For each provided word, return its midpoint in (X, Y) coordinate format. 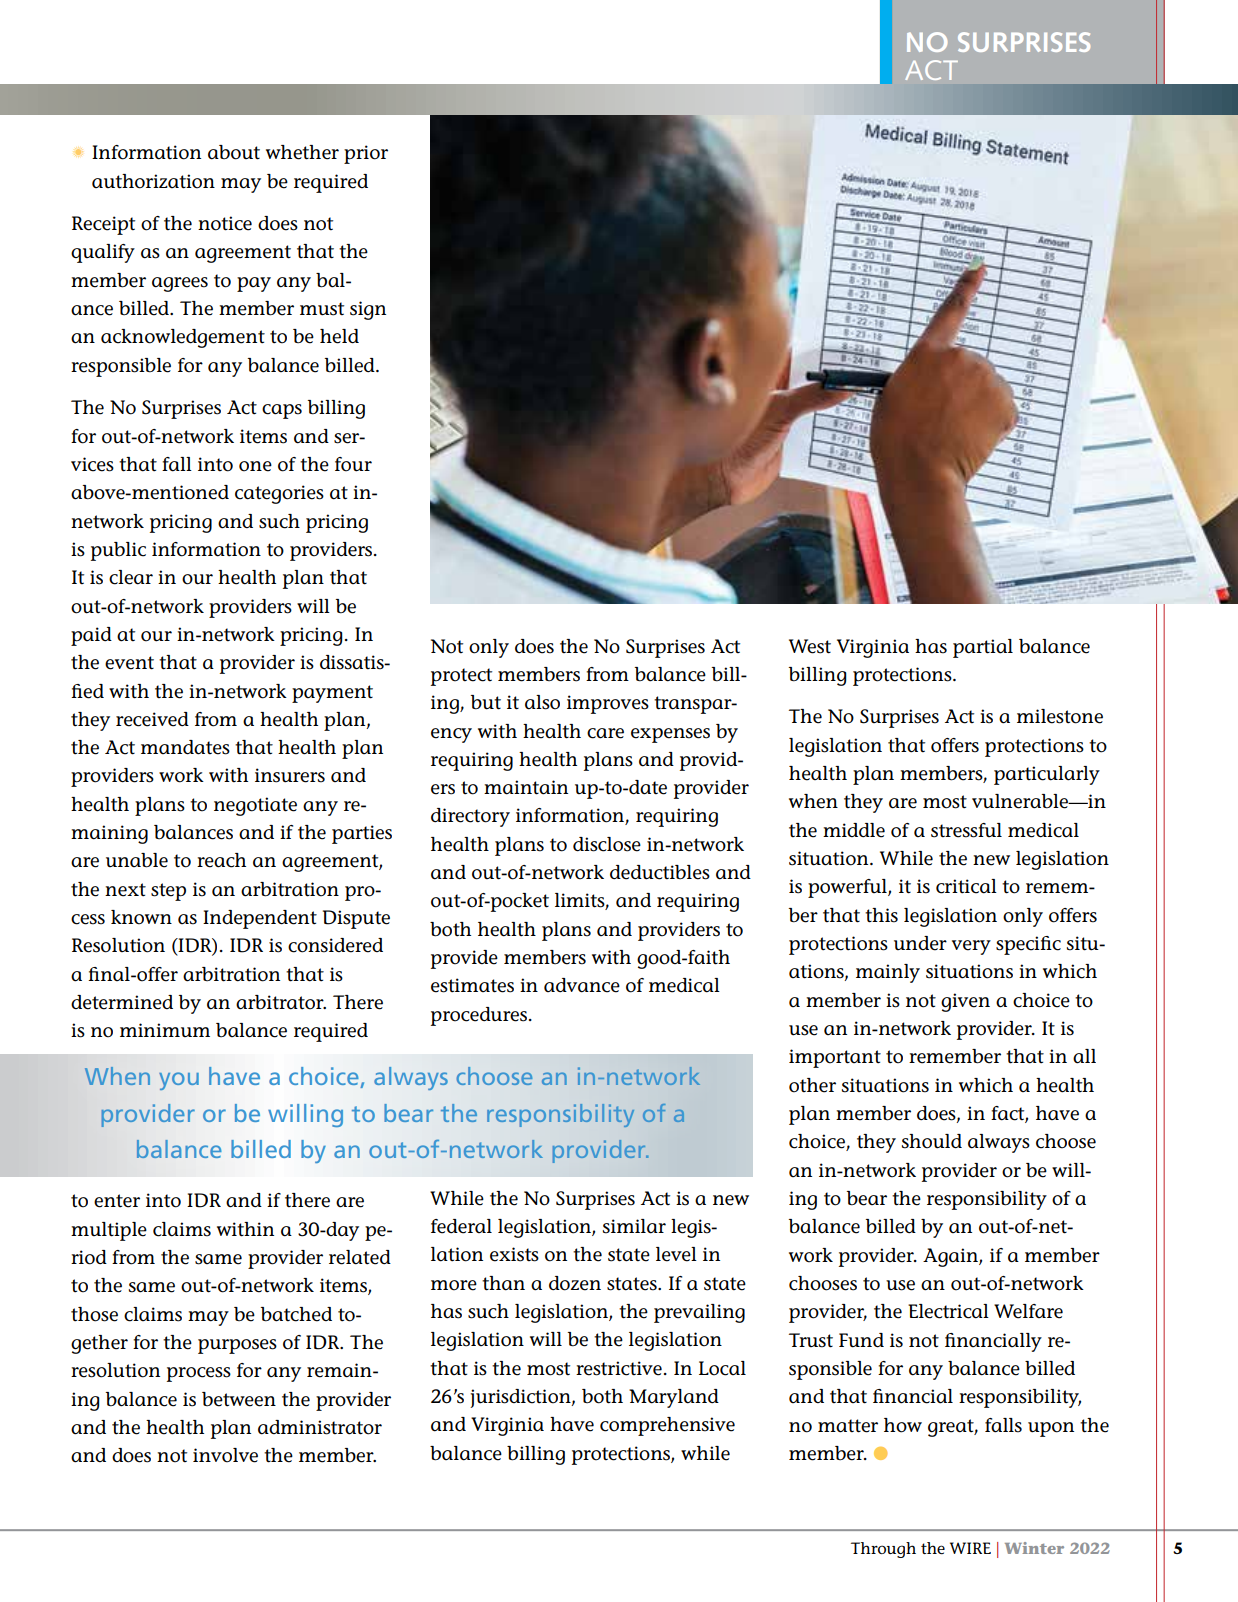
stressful (966, 830)
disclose (607, 844)
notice (225, 223)
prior (366, 154)
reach (221, 860)
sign (368, 310)
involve (225, 1455)
